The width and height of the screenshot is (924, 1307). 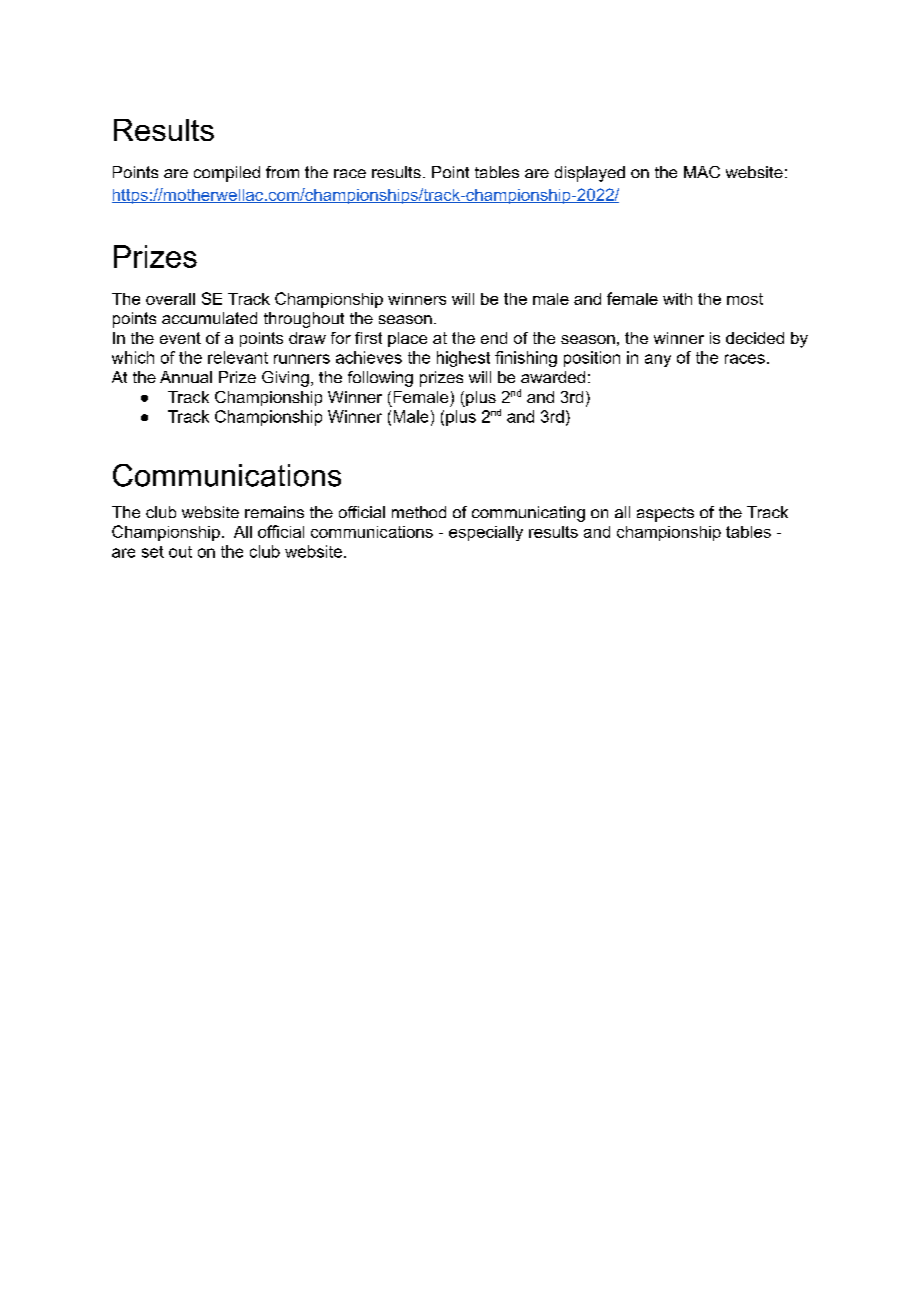 What do you see at coordinates (227, 174) in the screenshot?
I see `compiled` at bounding box center [227, 174].
